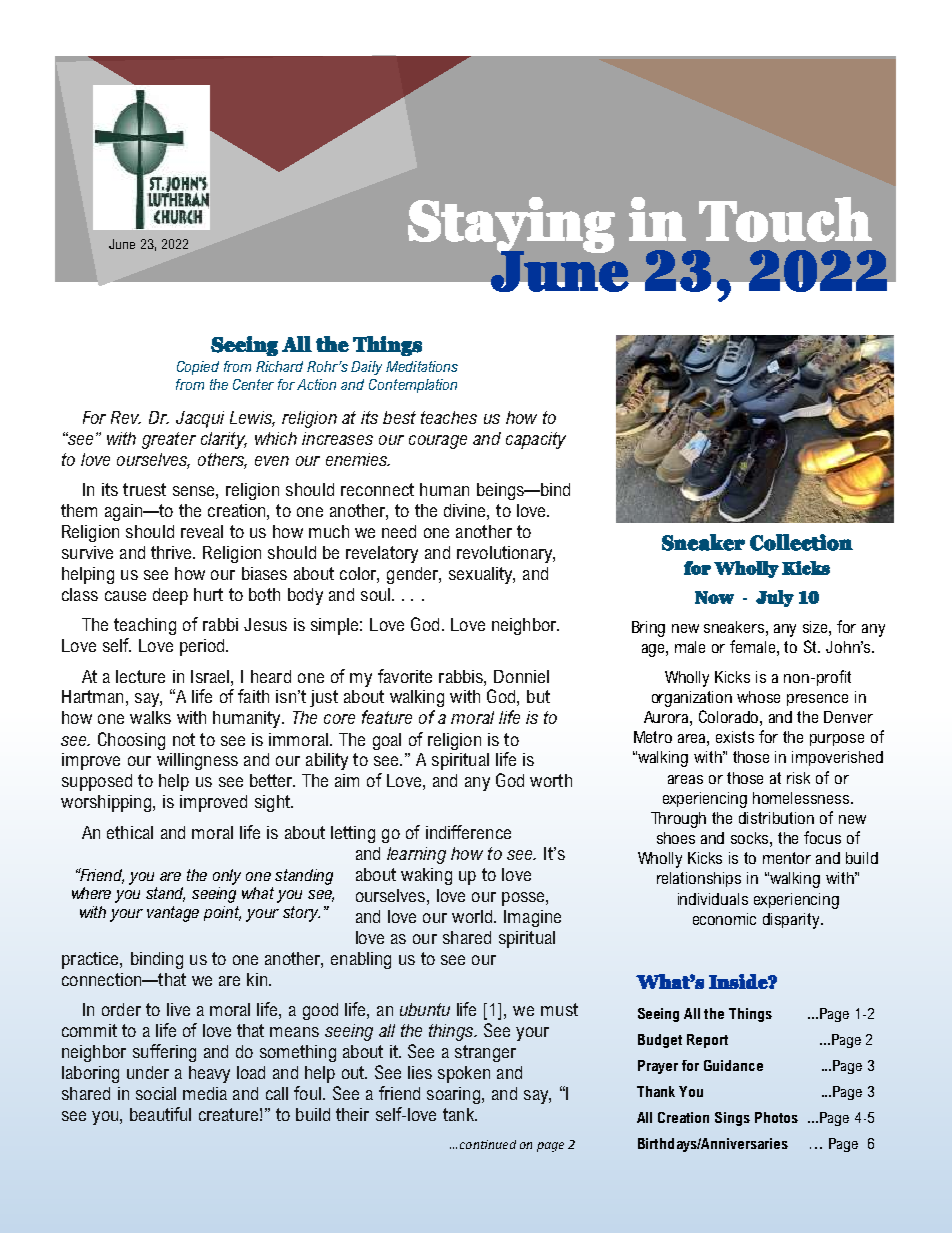 This page has width=952, height=1233. What do you see at coordinates (140, 676) in the page?
I see `lecture` at bounding box center [140, 676].
